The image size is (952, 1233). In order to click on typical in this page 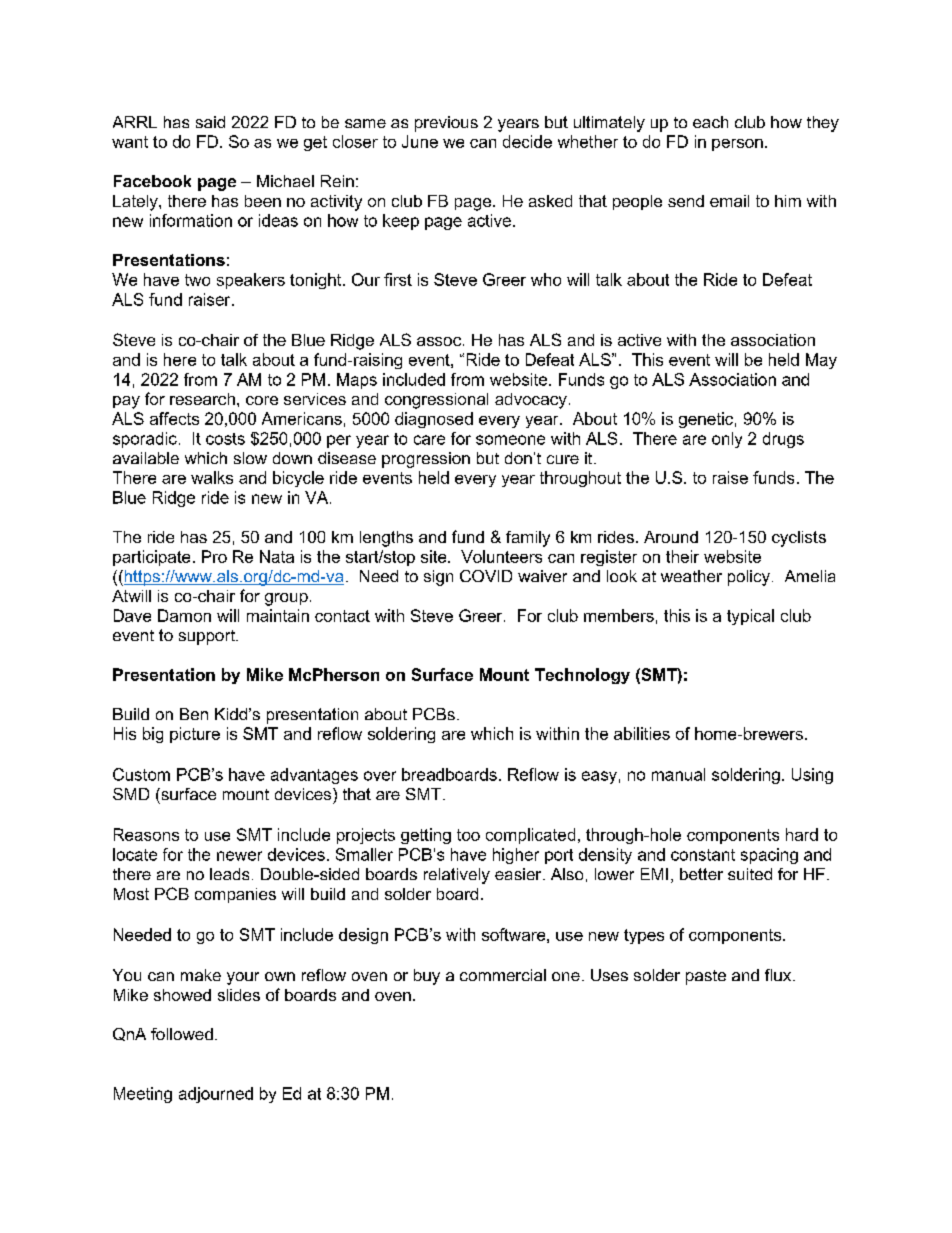, I will do `click(750, 617)`.
